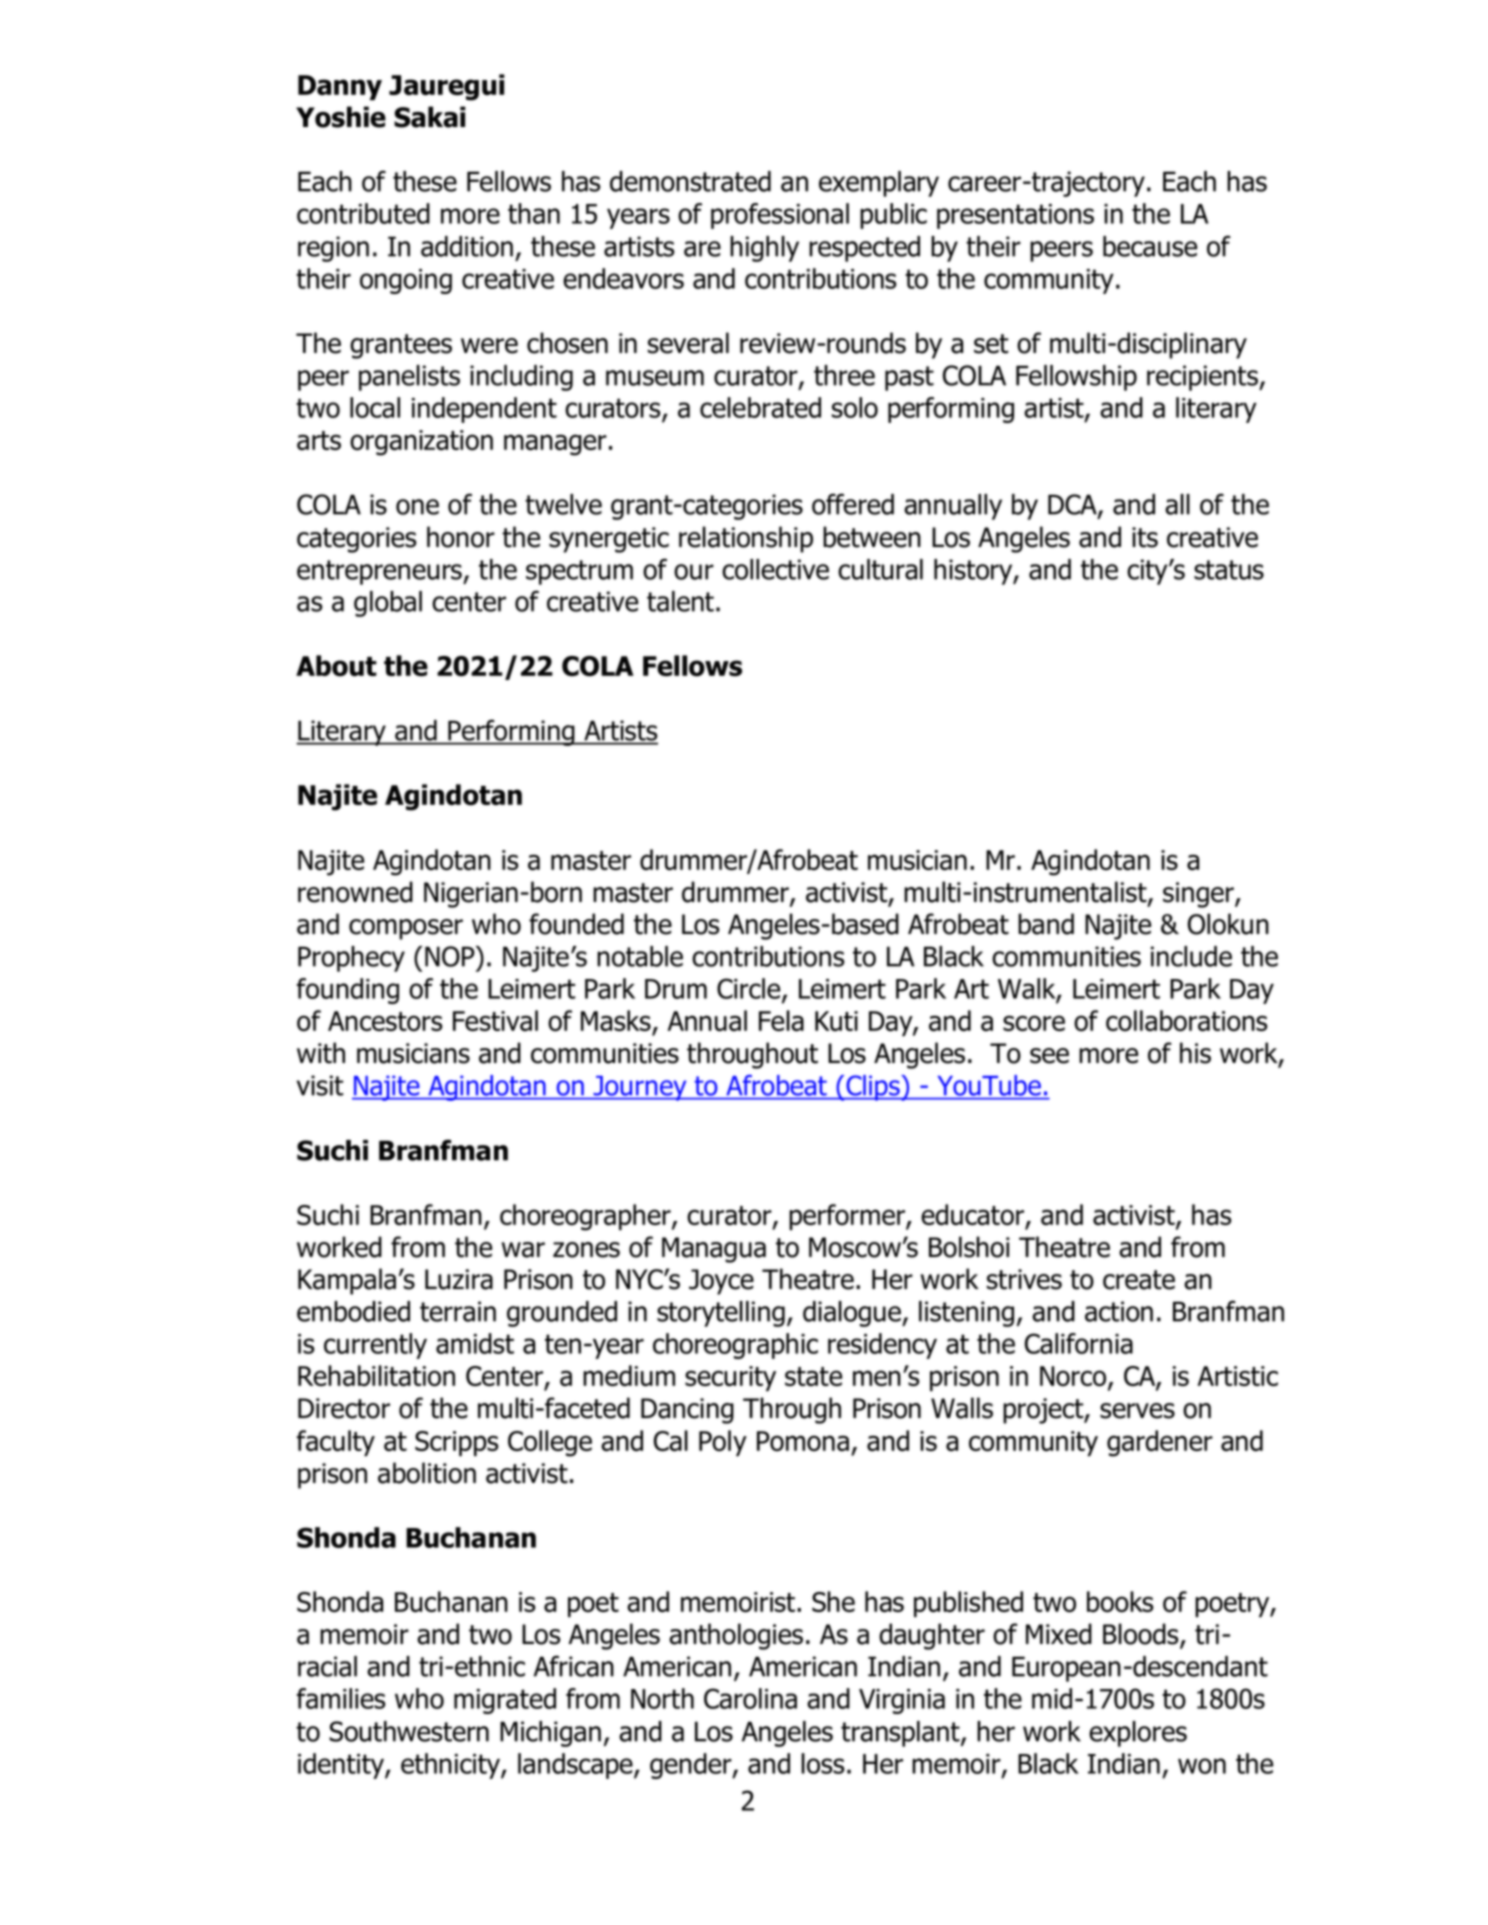 The height and width of the image is (1925, 1488). Describe the element at coordinates (1138, 1734) in the image. I see `explores` at that location.
